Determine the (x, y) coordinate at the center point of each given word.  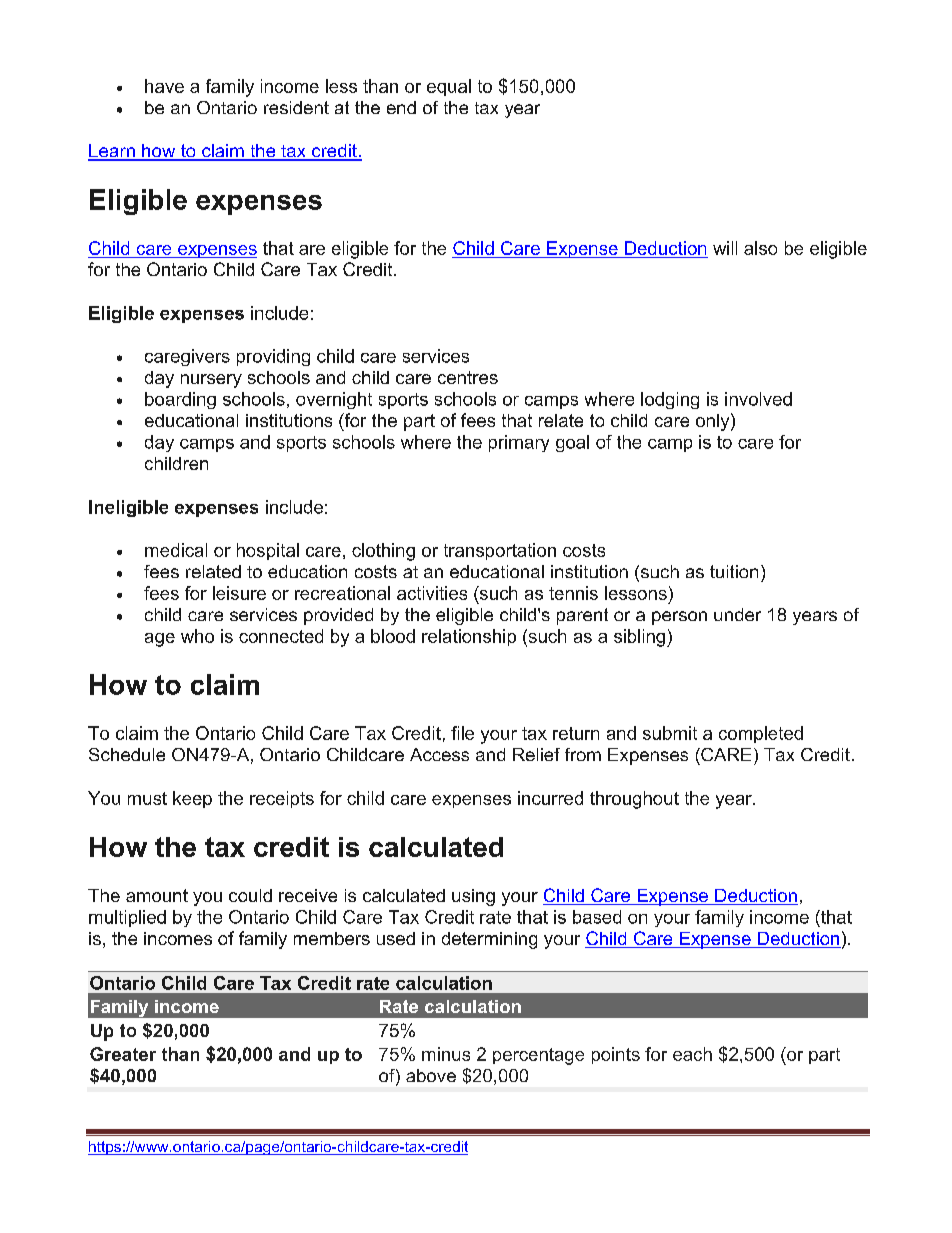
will (725, 248)
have (164, 86)
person (679, 618)
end (401, 107)
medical (176, 550)
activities (432, 593)
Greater (123, 1054)
